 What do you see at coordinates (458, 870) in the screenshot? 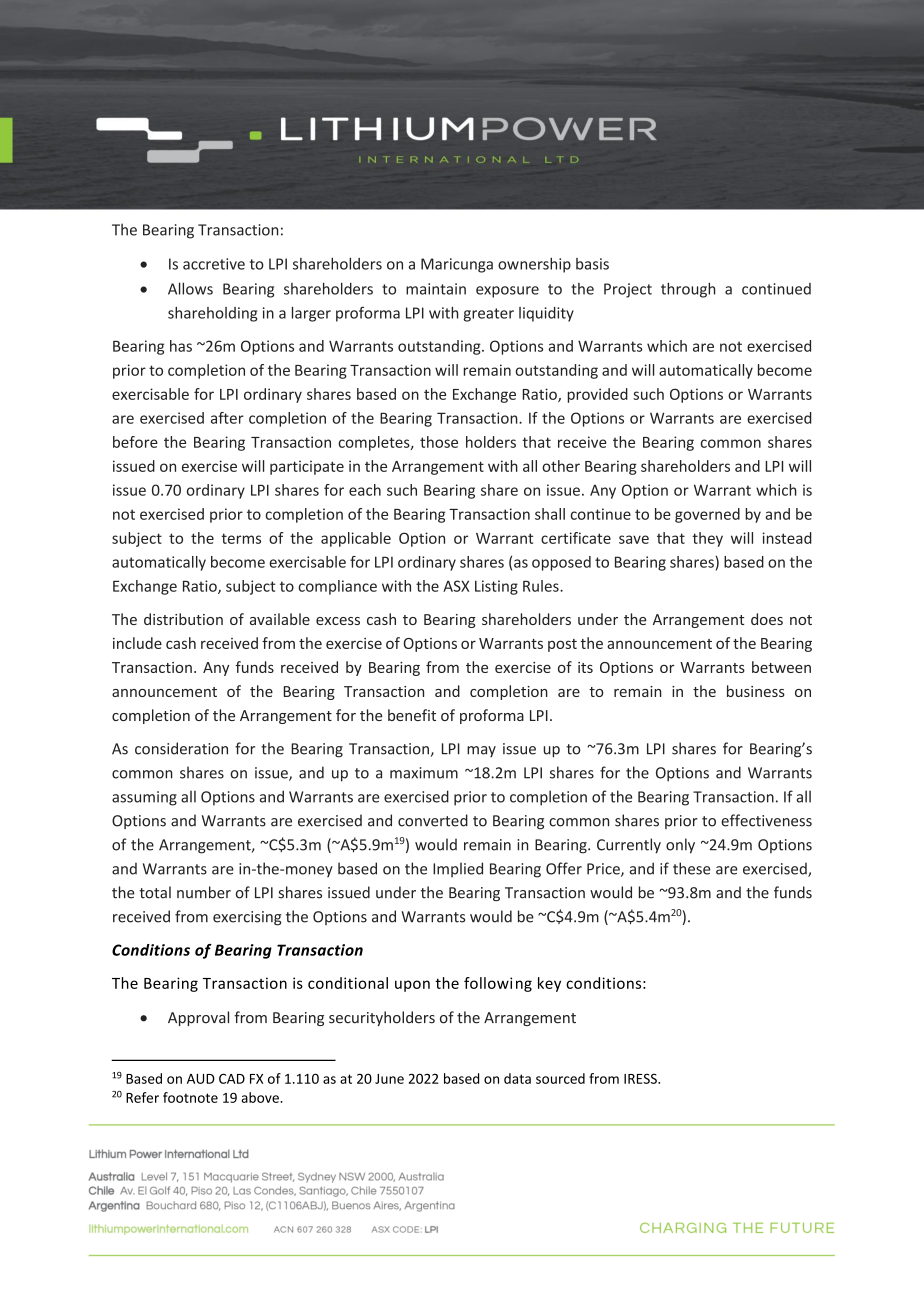
I see `Implied` at bounding box center [458, 870].
